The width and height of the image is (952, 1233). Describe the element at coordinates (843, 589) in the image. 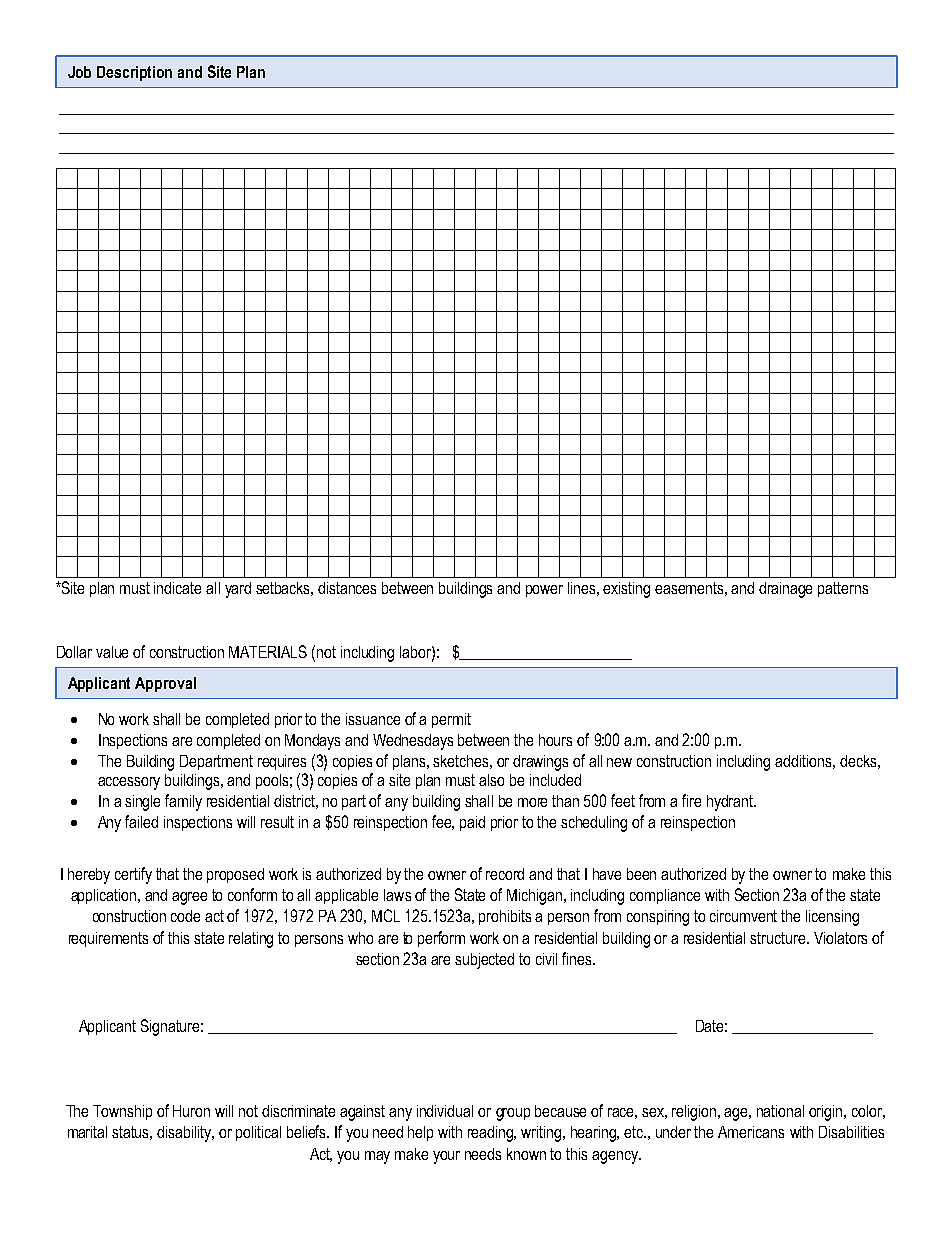

I see `patterns` at that location.
